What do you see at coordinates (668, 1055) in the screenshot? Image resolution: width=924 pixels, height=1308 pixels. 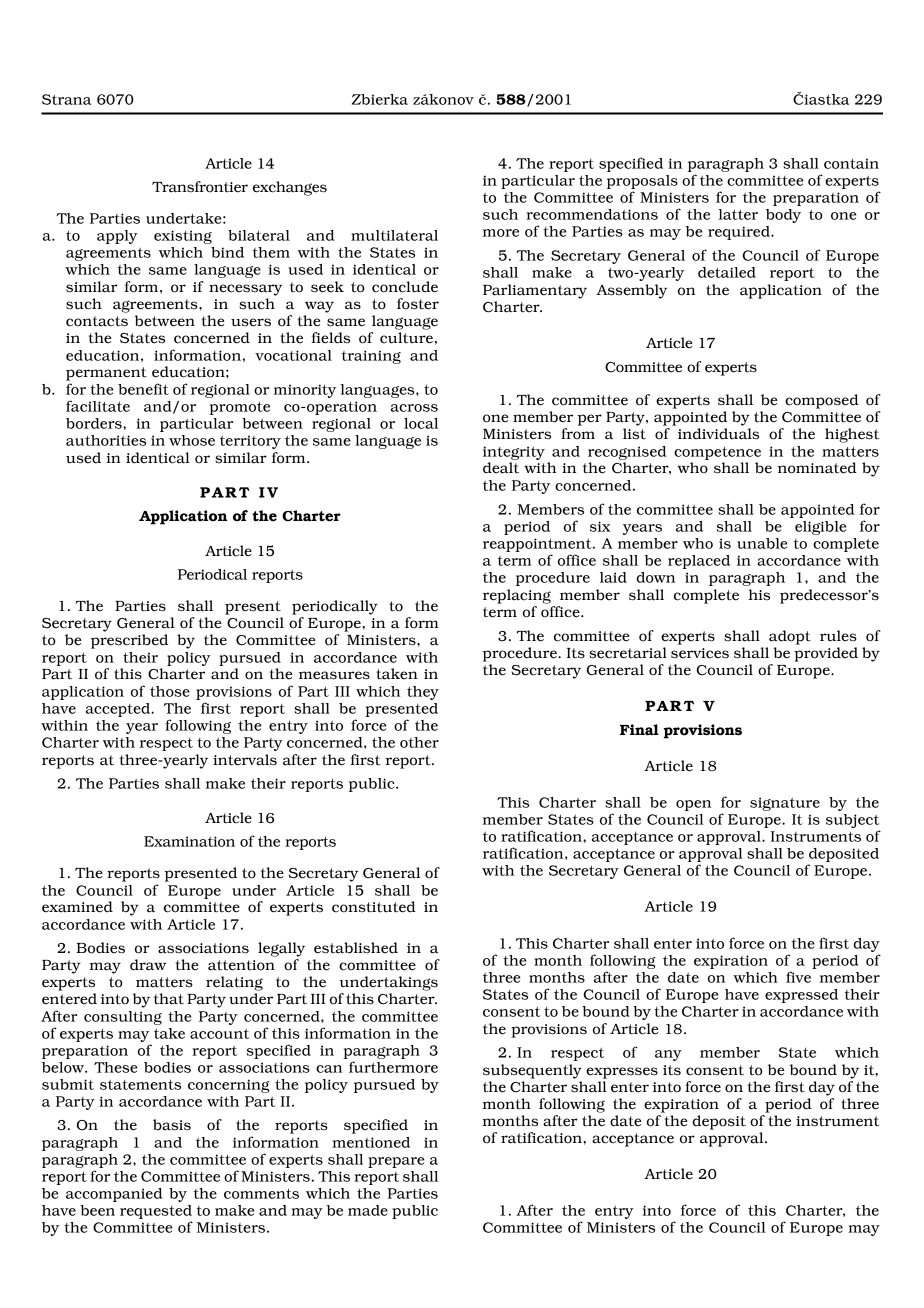 I see `any` at bounding box center [668, 1055].
